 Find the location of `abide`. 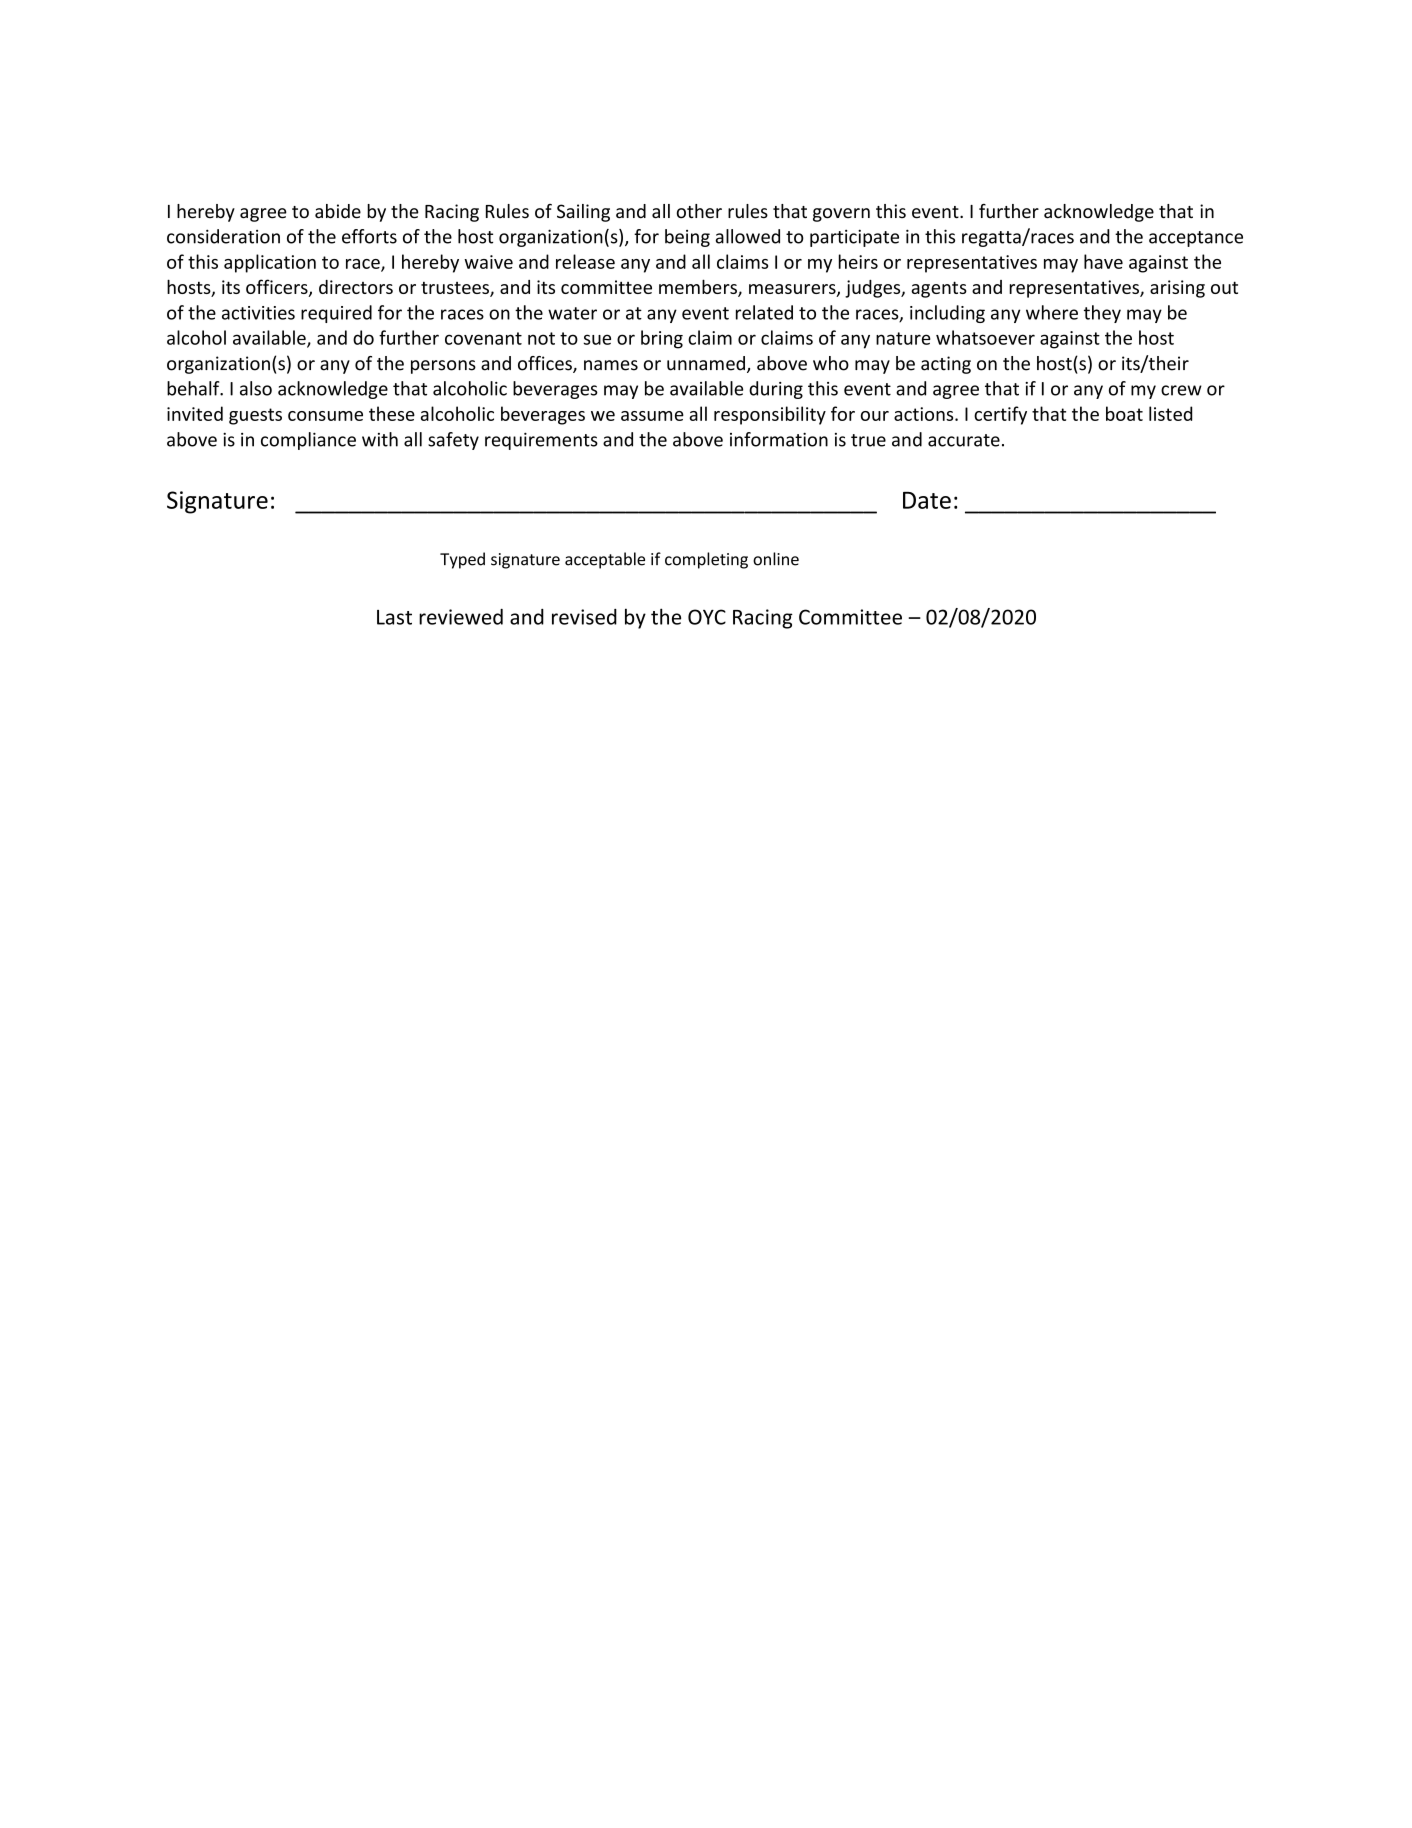

abide is located at coordinates (338, 211).
